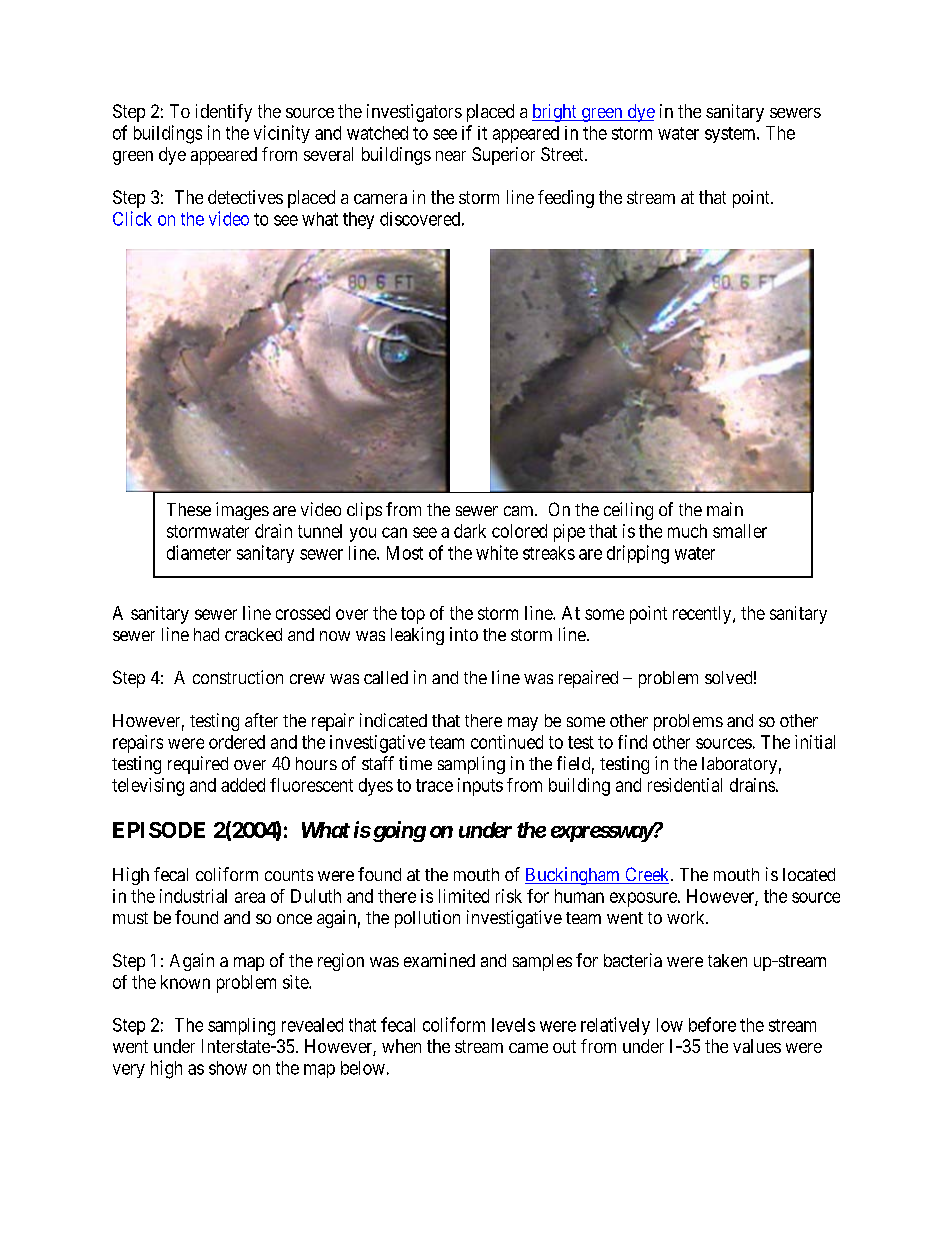 The image size is (952, 1233). What do you see at coordinates (451, 156) in the screenshot?
I see `near` at bounding box center [451, 156].
